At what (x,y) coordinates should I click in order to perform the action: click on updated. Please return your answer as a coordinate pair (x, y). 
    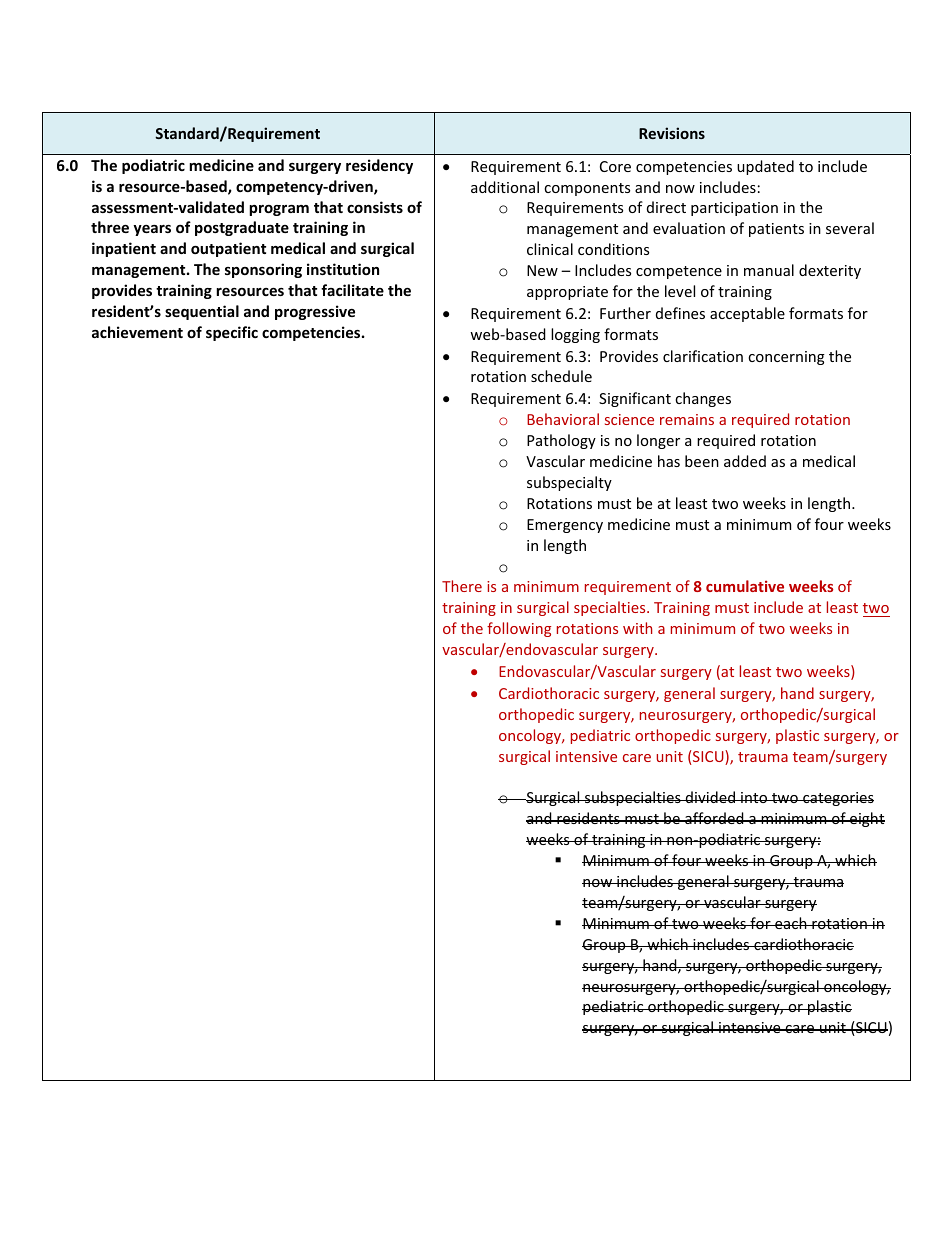
    Looking at the image, I should click on (765, 167).
